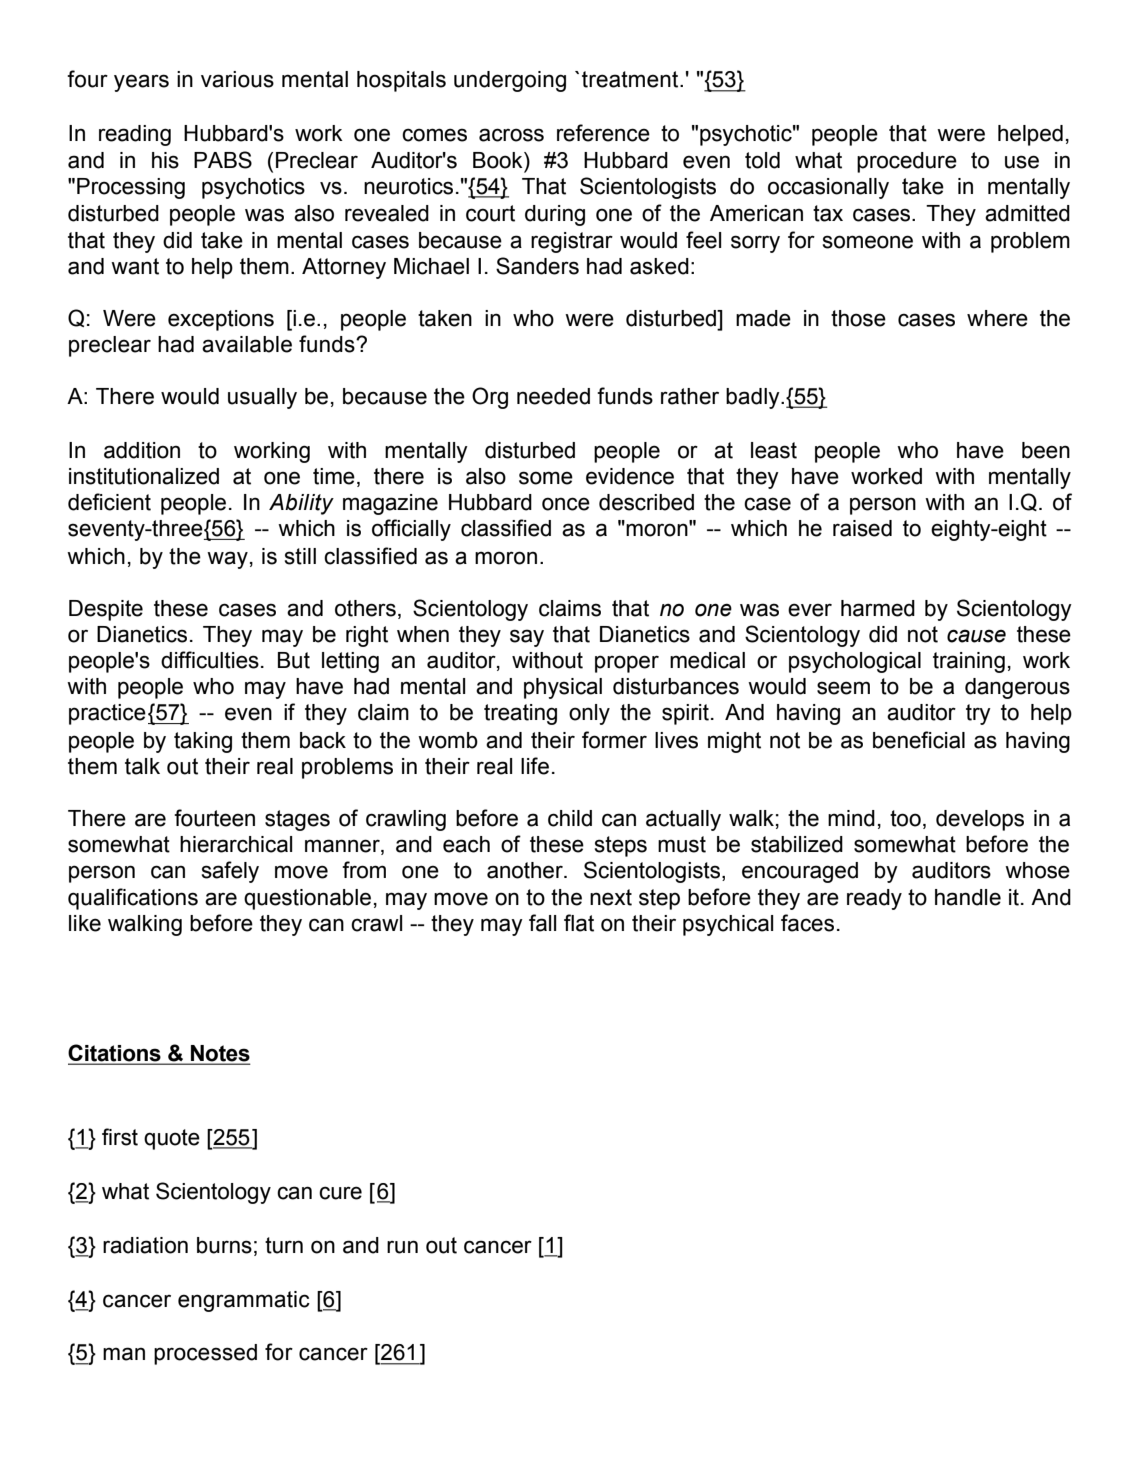 Image resolution: width=1139 pixels, height=1474 pixels. I want to click on way, so click(227, 560).
